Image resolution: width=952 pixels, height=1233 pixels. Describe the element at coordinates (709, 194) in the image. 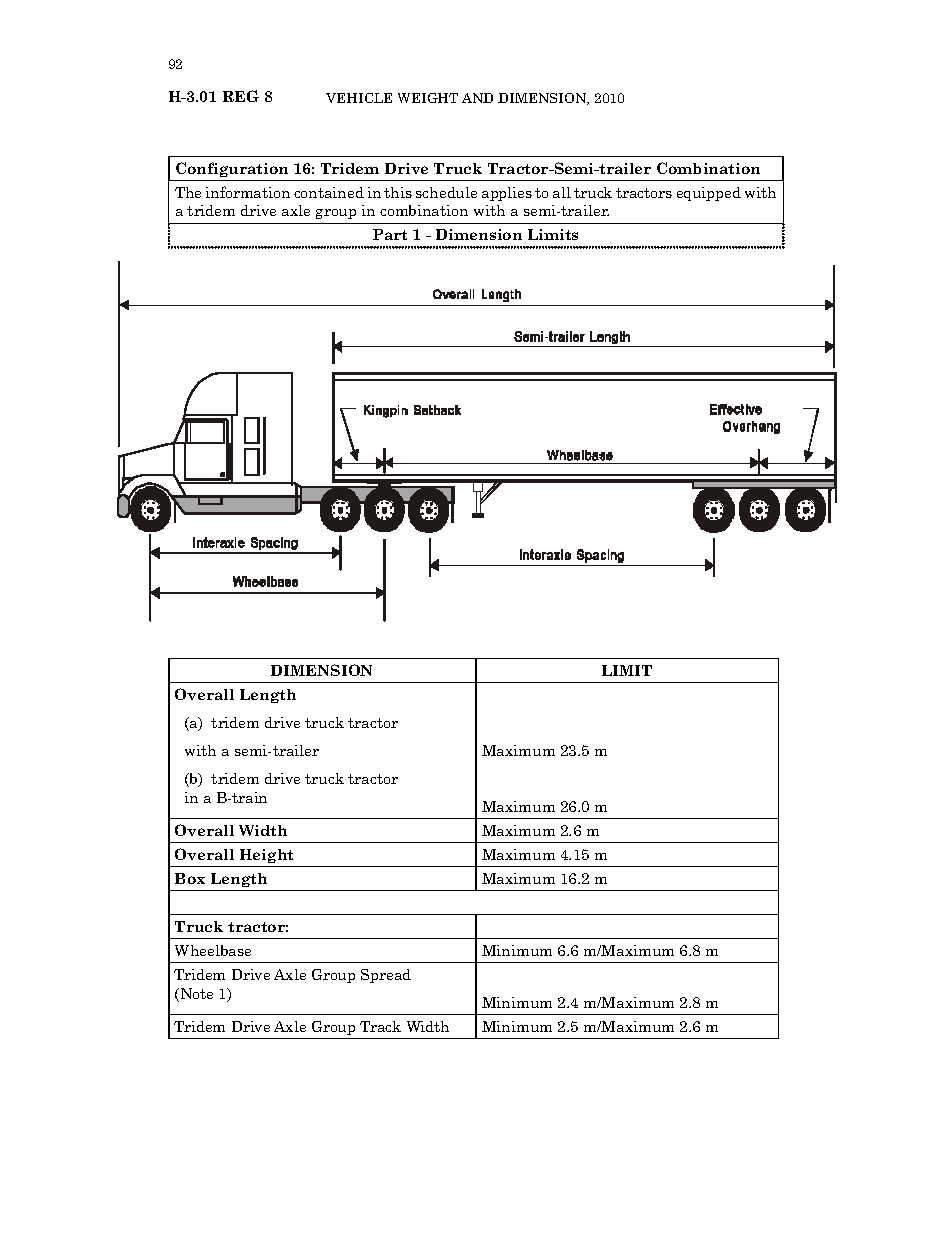

I see `equipped` at that location.
